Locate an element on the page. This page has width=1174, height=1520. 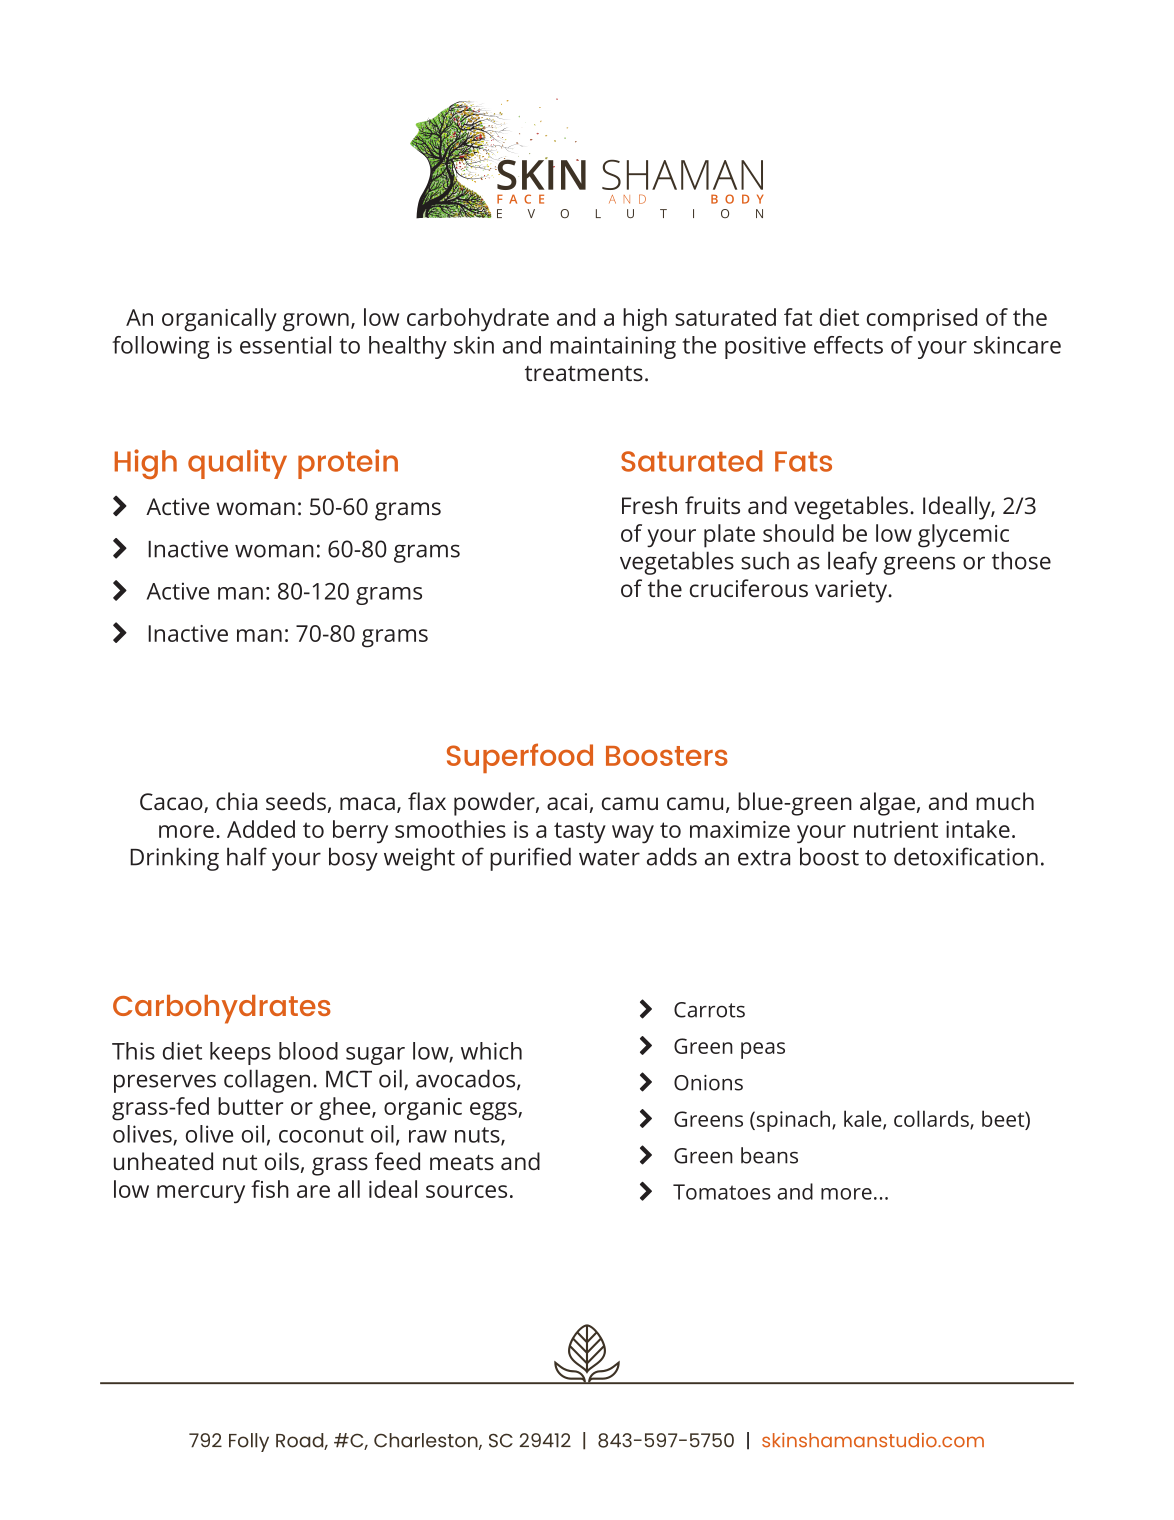
half is located at coordinates (247, 856).
